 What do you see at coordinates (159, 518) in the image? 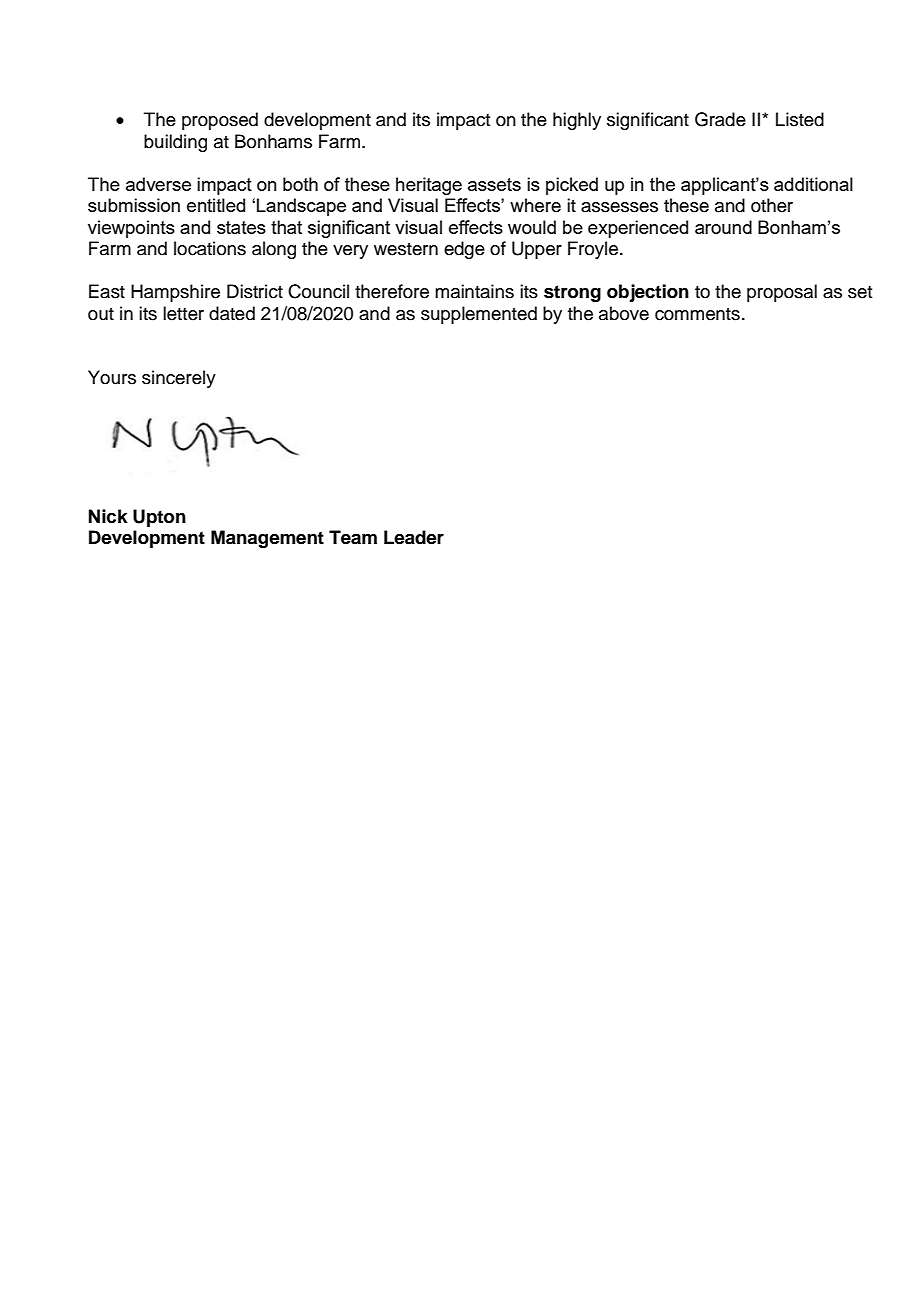
I see `Upton` at bounding box center [159, 518].
